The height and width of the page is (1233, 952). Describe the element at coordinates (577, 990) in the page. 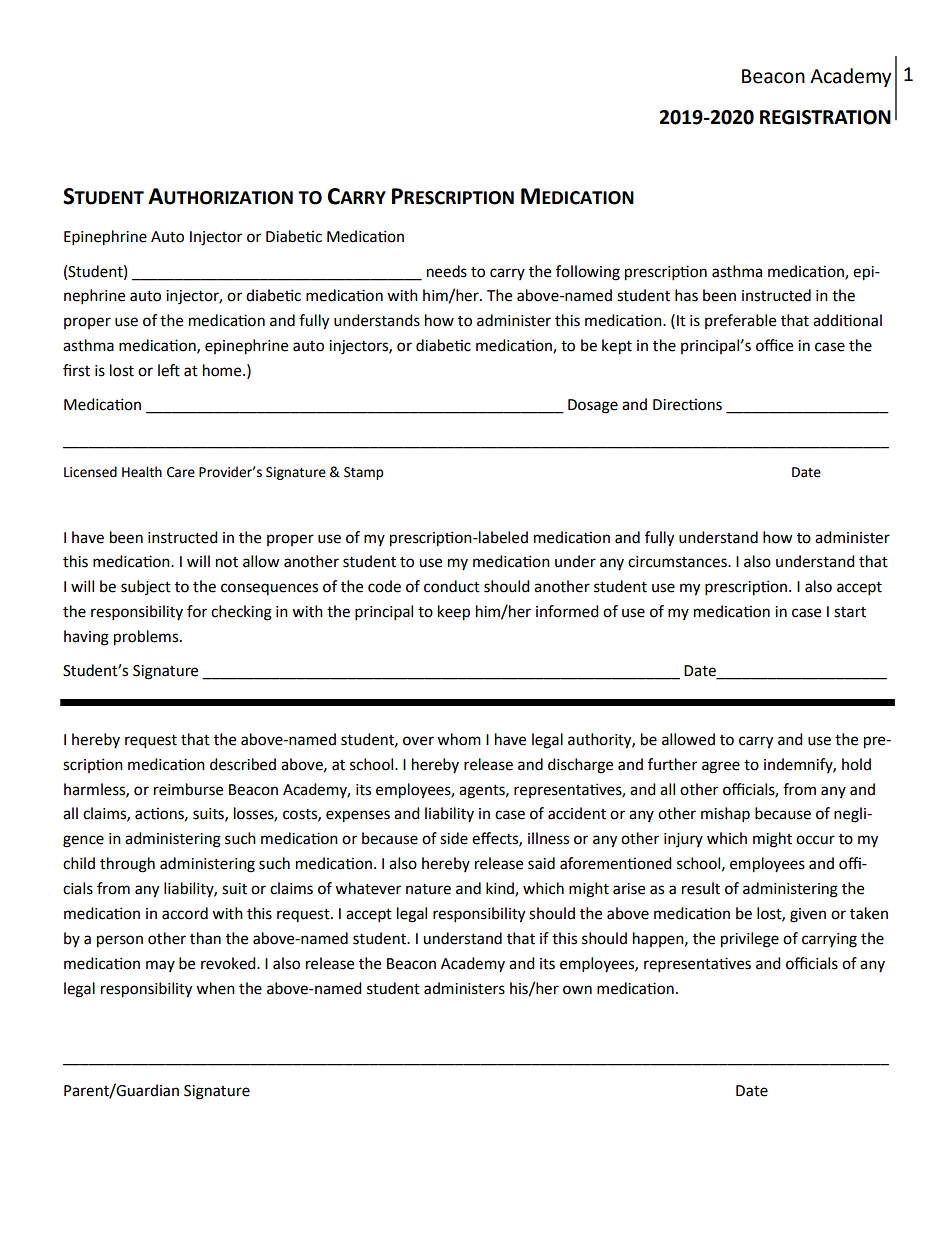

I see `own` at that location.
